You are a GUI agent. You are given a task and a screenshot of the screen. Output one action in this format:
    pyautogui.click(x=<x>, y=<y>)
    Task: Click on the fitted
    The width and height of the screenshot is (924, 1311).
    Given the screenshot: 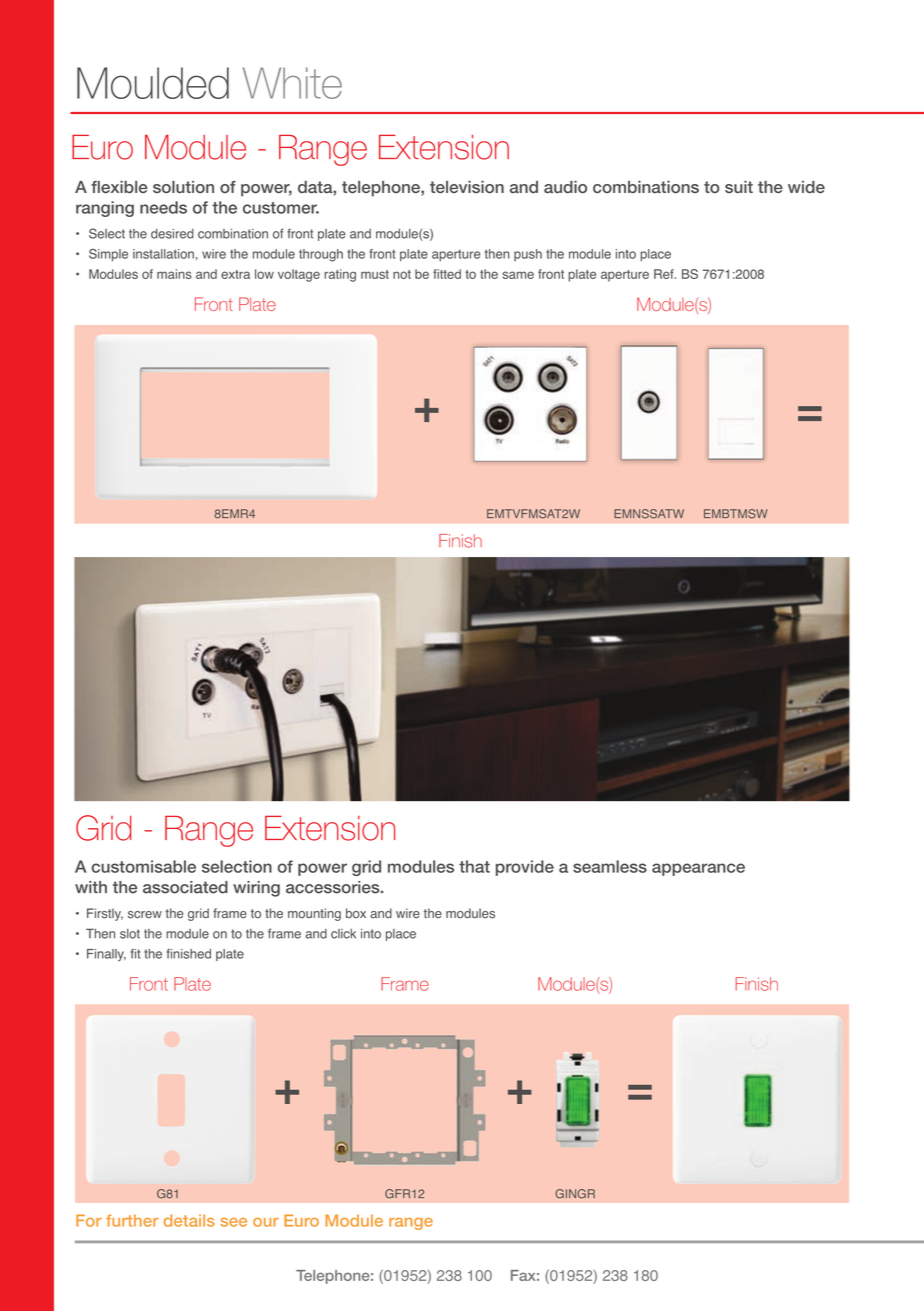 What is the action you would take?
    pyautogui.click(x=447, y=274)
